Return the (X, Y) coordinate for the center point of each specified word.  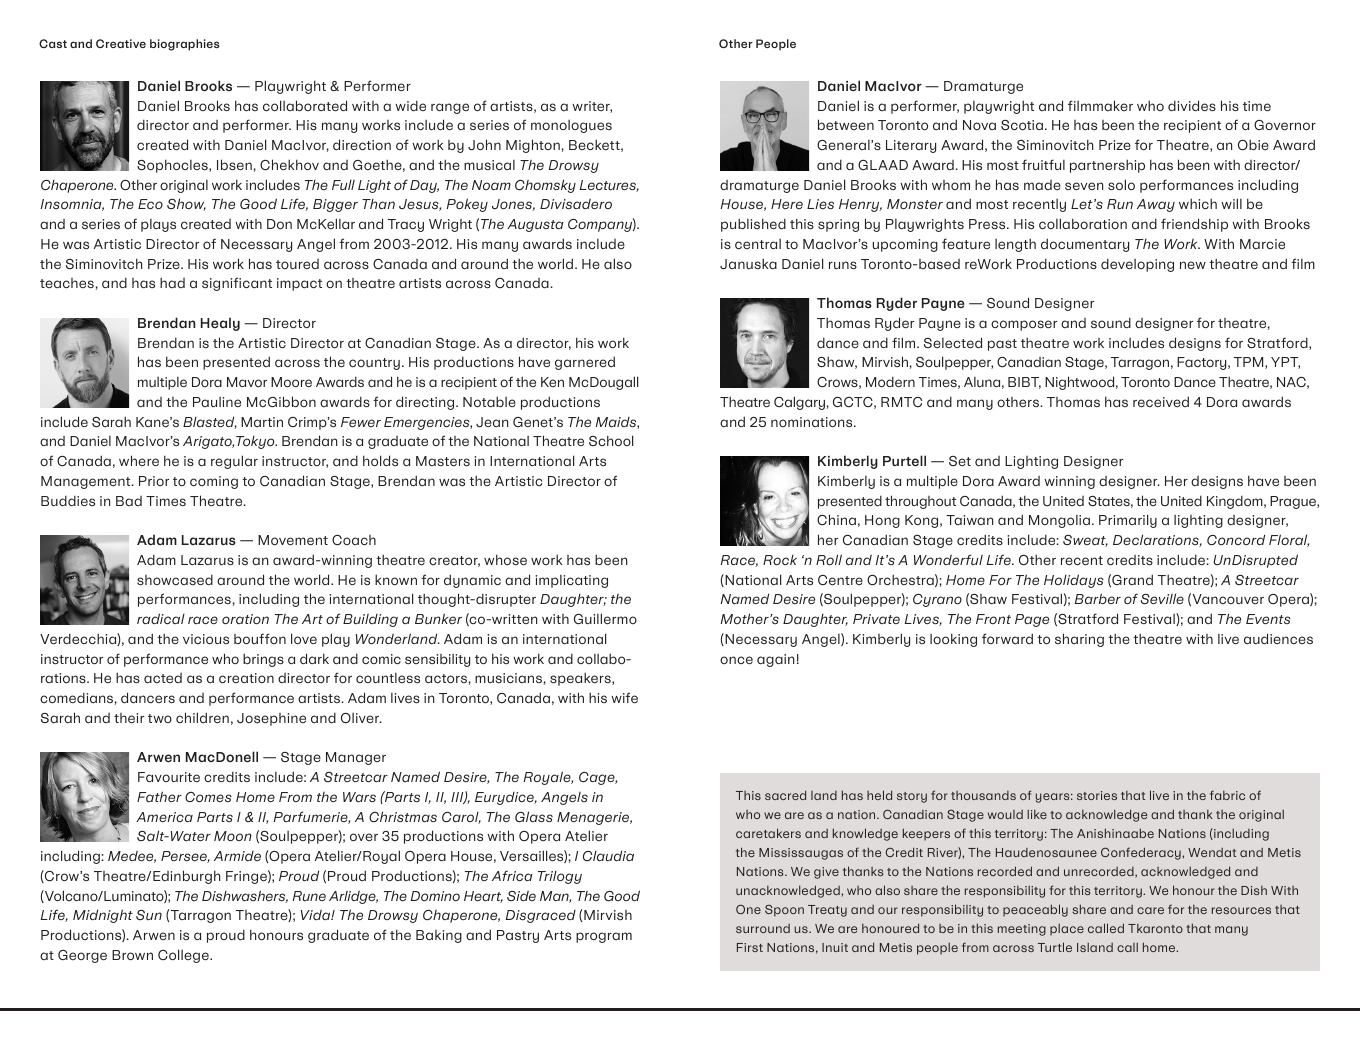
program (604, 937)
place (1067, 930)
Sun (149, 915)
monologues (571, 126)
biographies (185, 45)
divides (1192, 105)
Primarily (1128, 521)
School (611, 440)
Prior (154, 481)
